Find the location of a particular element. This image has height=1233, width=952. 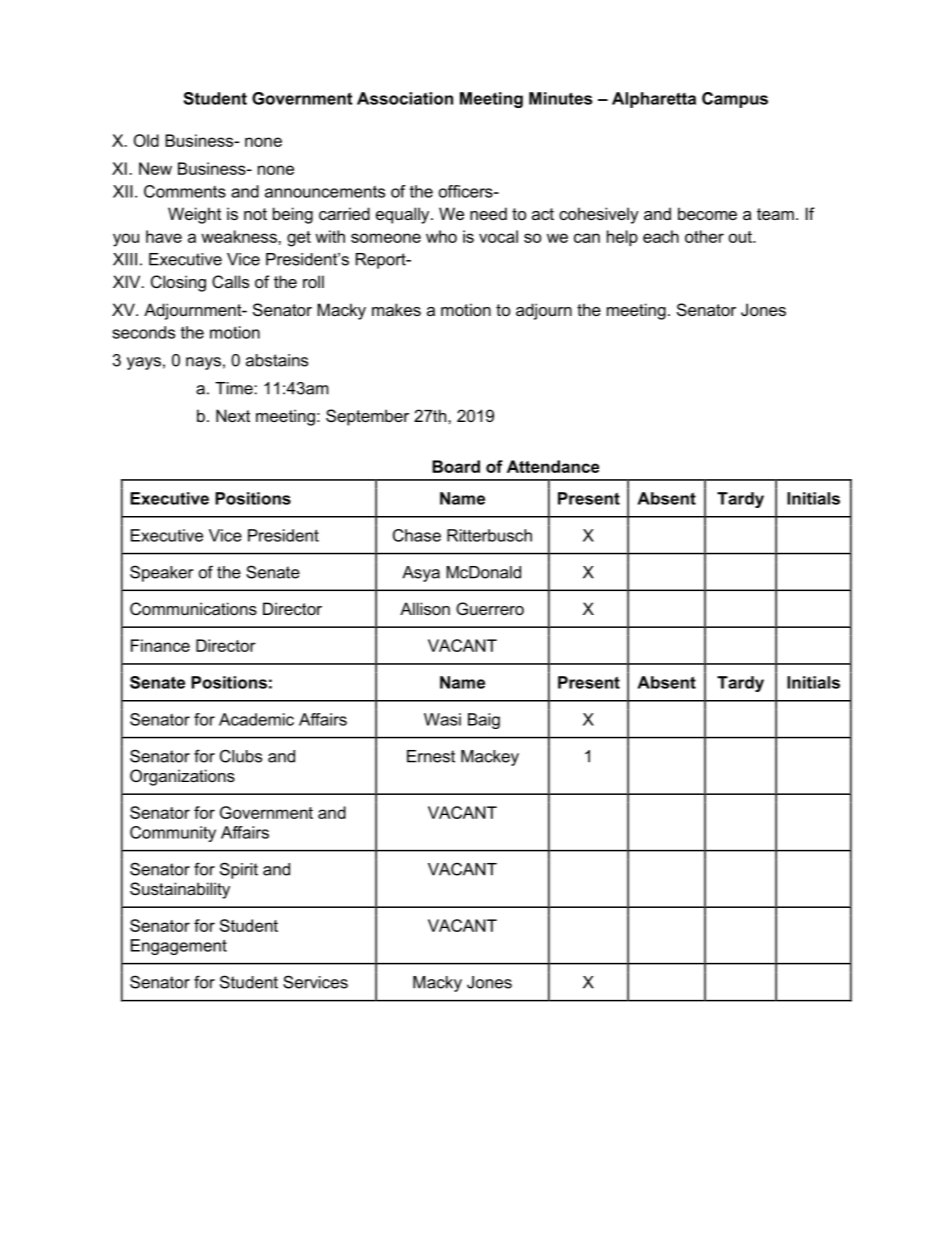

Old is located at coordinates (146, 140).
